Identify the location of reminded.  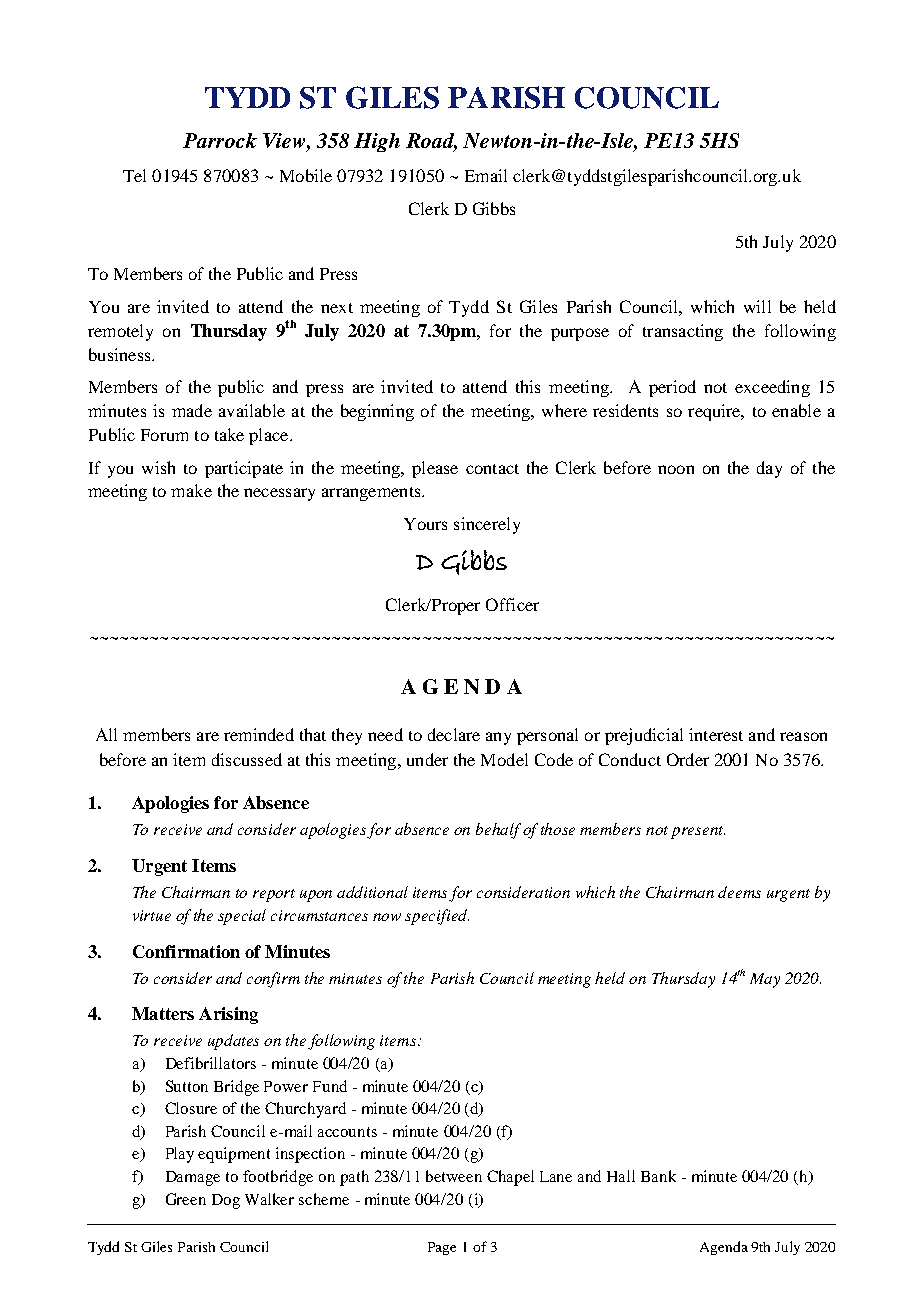
(259, 734).
